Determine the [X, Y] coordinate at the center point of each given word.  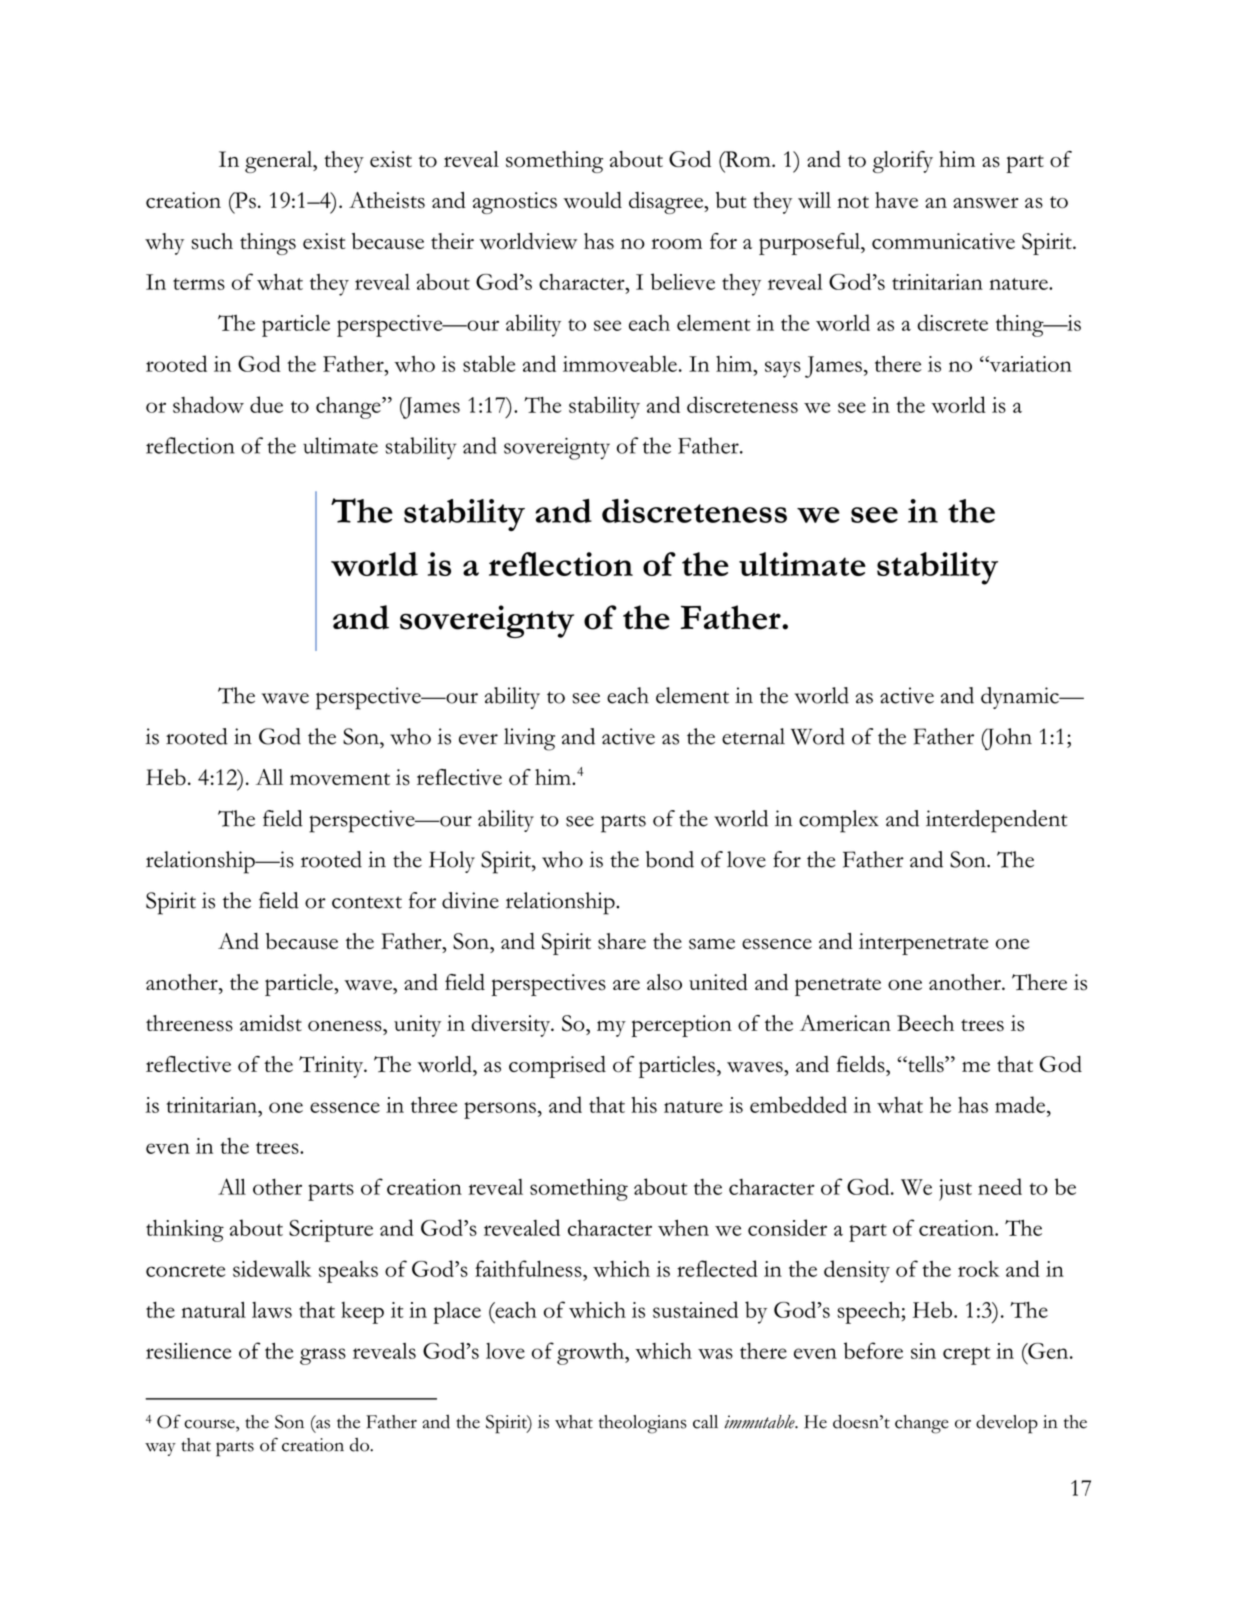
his [644, 1105]
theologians [643, 1424]
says [783, 369]
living [529, 739]
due [266, 404]
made [1021, 1106]
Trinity [332, 1067]
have [896, 200]
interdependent [996, 821]
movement [340, 779]
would [592, 200]
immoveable [620, 363]
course [210, 1424]
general [280, 162]
